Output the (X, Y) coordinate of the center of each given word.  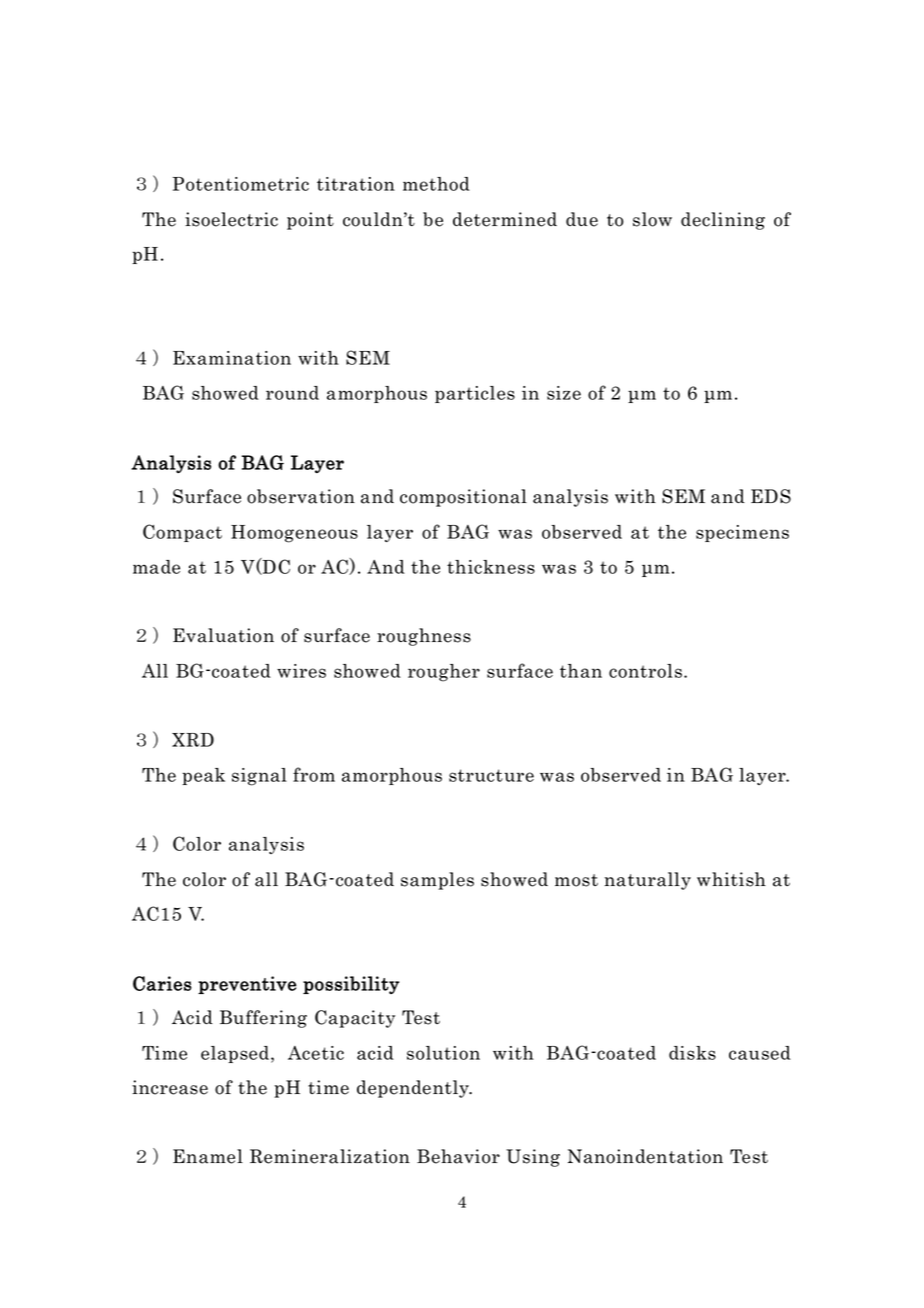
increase (170, 1087)
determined (505, 219)
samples (437, 881)
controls (645, 671)
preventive (247, 985)
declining (723, 221)
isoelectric (231, 219)
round (292, 393)
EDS (771, 496)
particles (475, 394)
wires (301, 671)
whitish (731, 879)
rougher (444, 673)
